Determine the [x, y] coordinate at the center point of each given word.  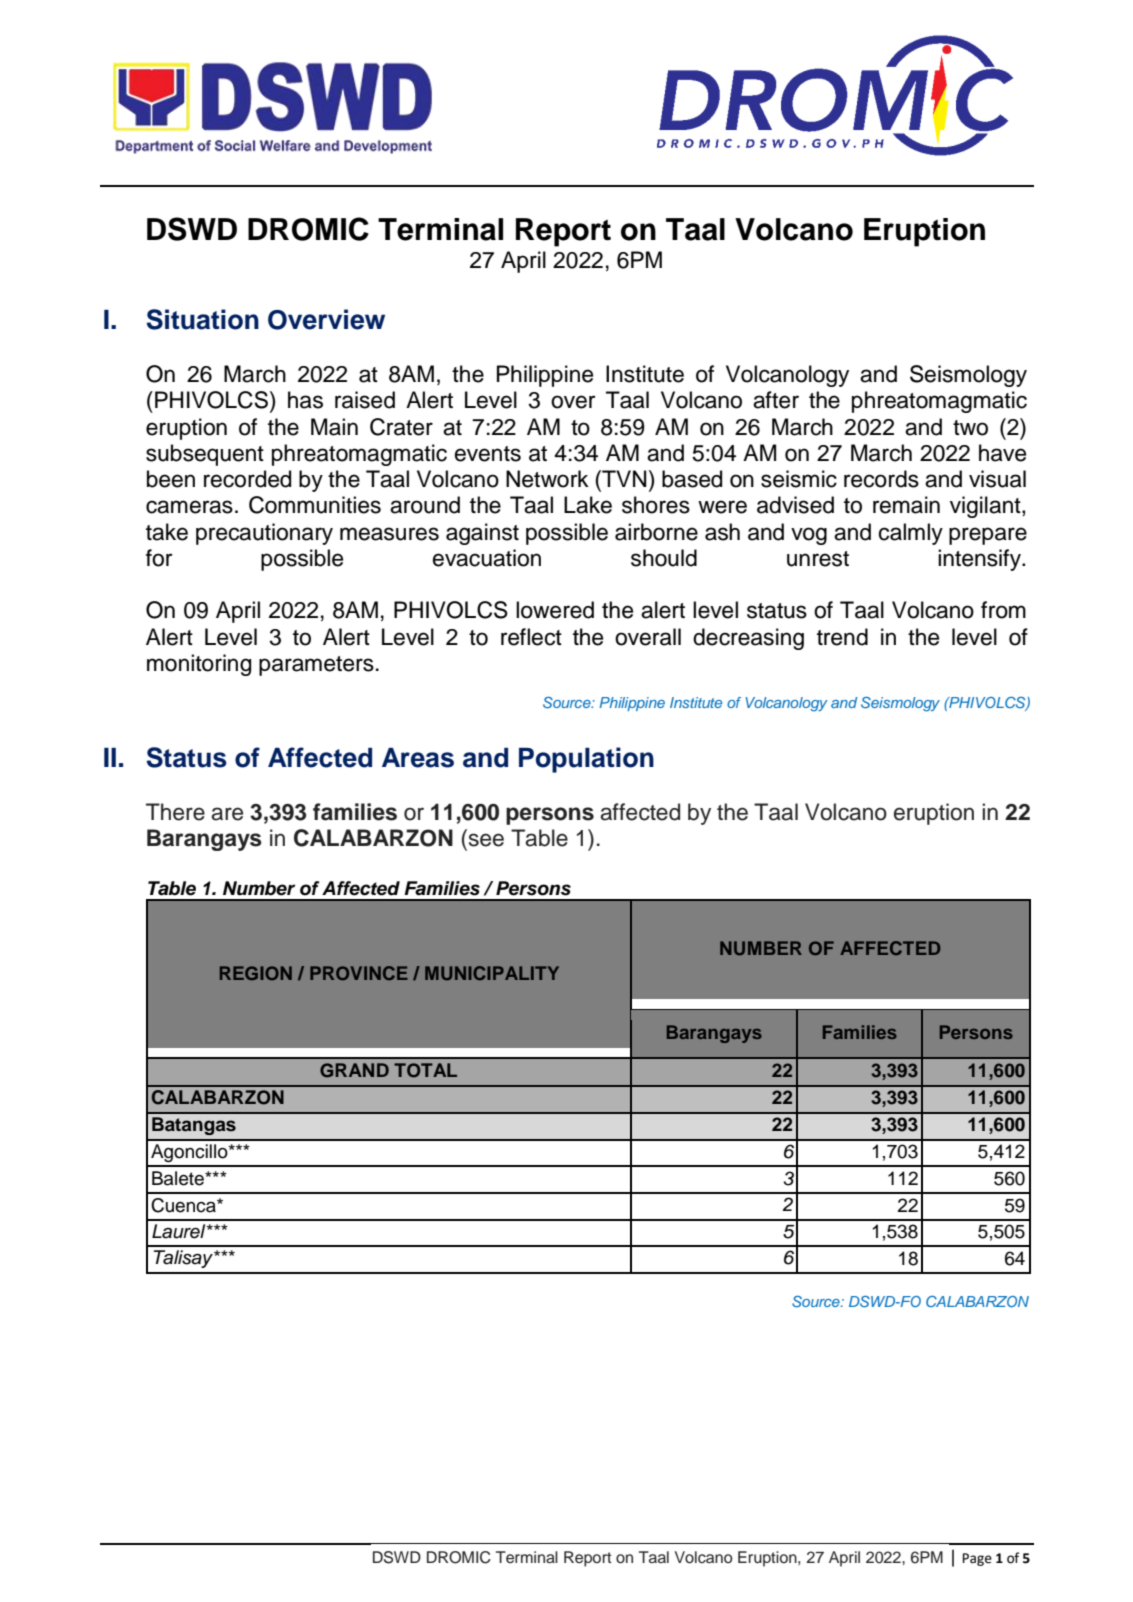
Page [977, 1559]
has [305, 400]
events [488, 454]
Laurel [180, 1231]
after [776, 400]
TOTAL [425, 1070]
